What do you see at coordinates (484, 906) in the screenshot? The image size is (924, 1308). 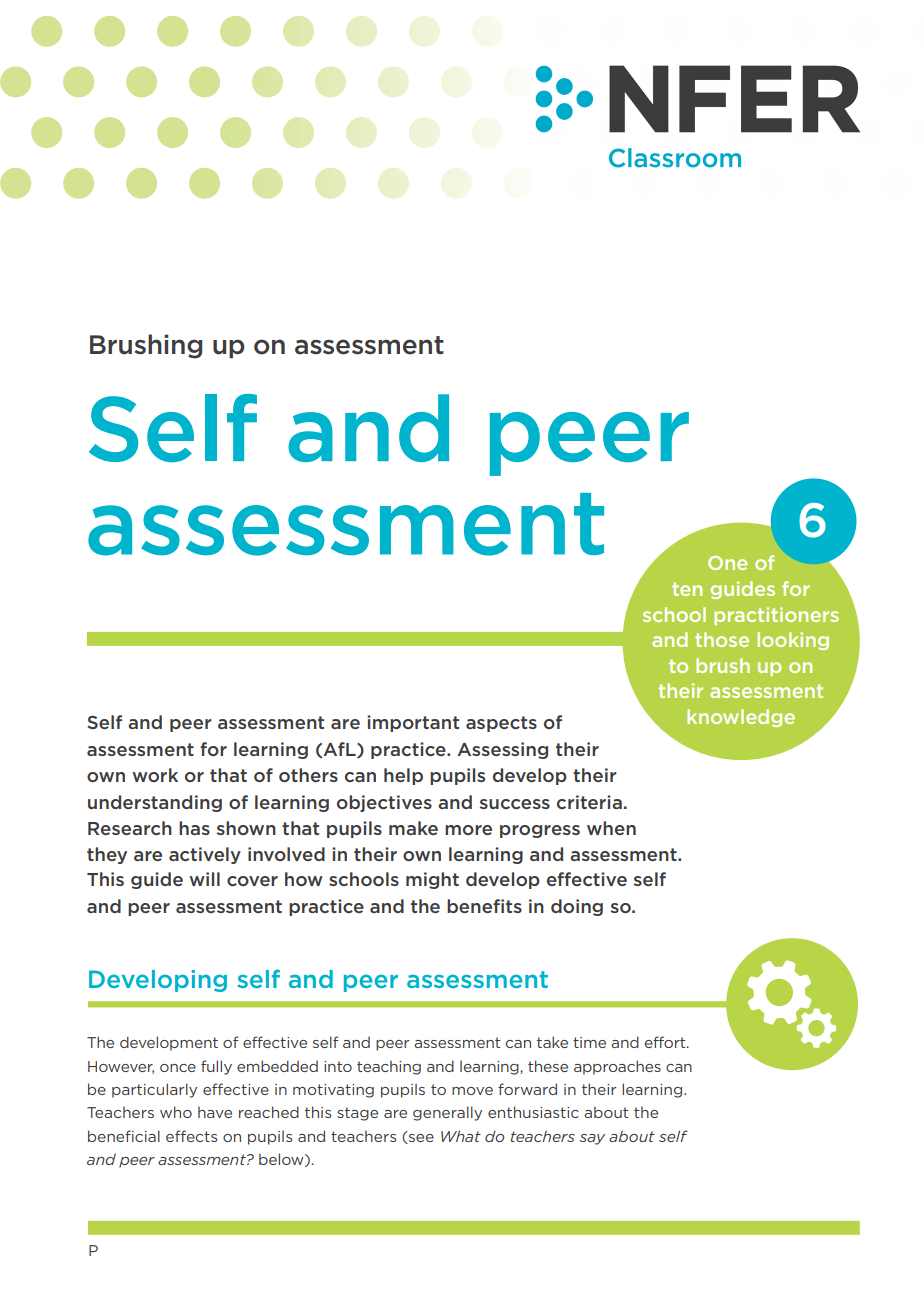 I see `benefits` at bounding box center [484, 906].
